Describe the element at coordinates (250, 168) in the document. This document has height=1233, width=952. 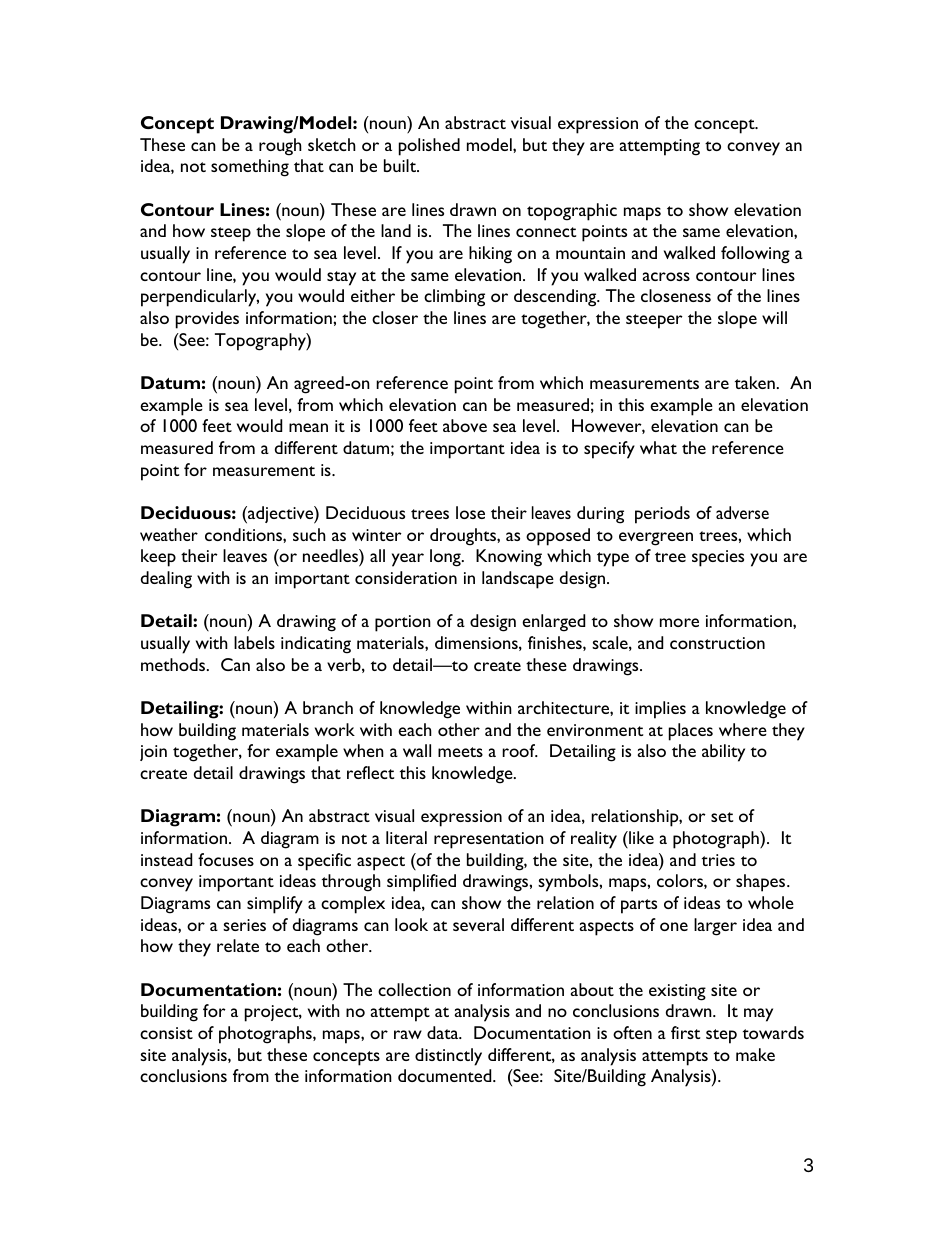
I see `something` at that location.
